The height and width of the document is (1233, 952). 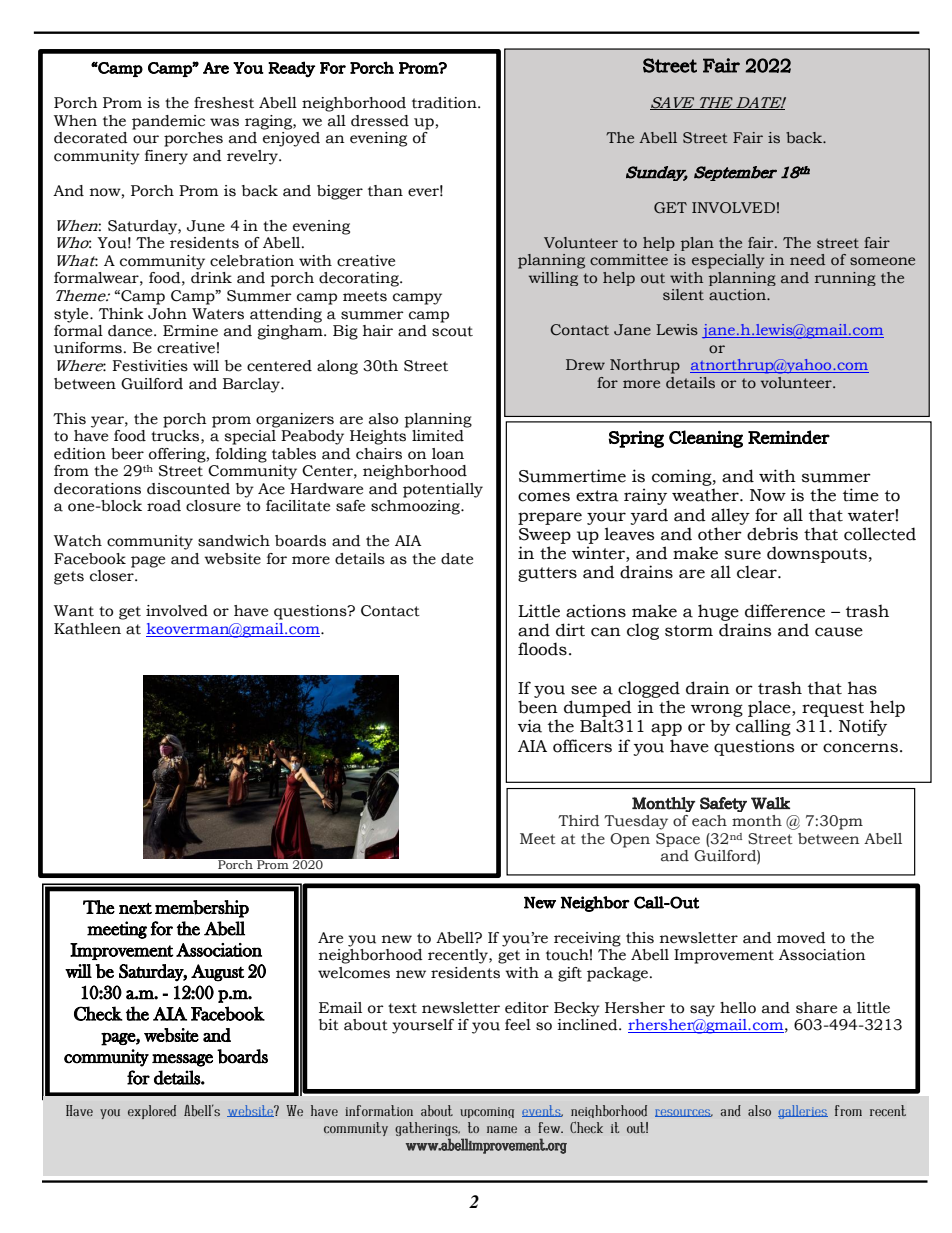 What do you see at coordinates (502, 1129) in the document?
I see `name` at bounding box center [502, 1129].
